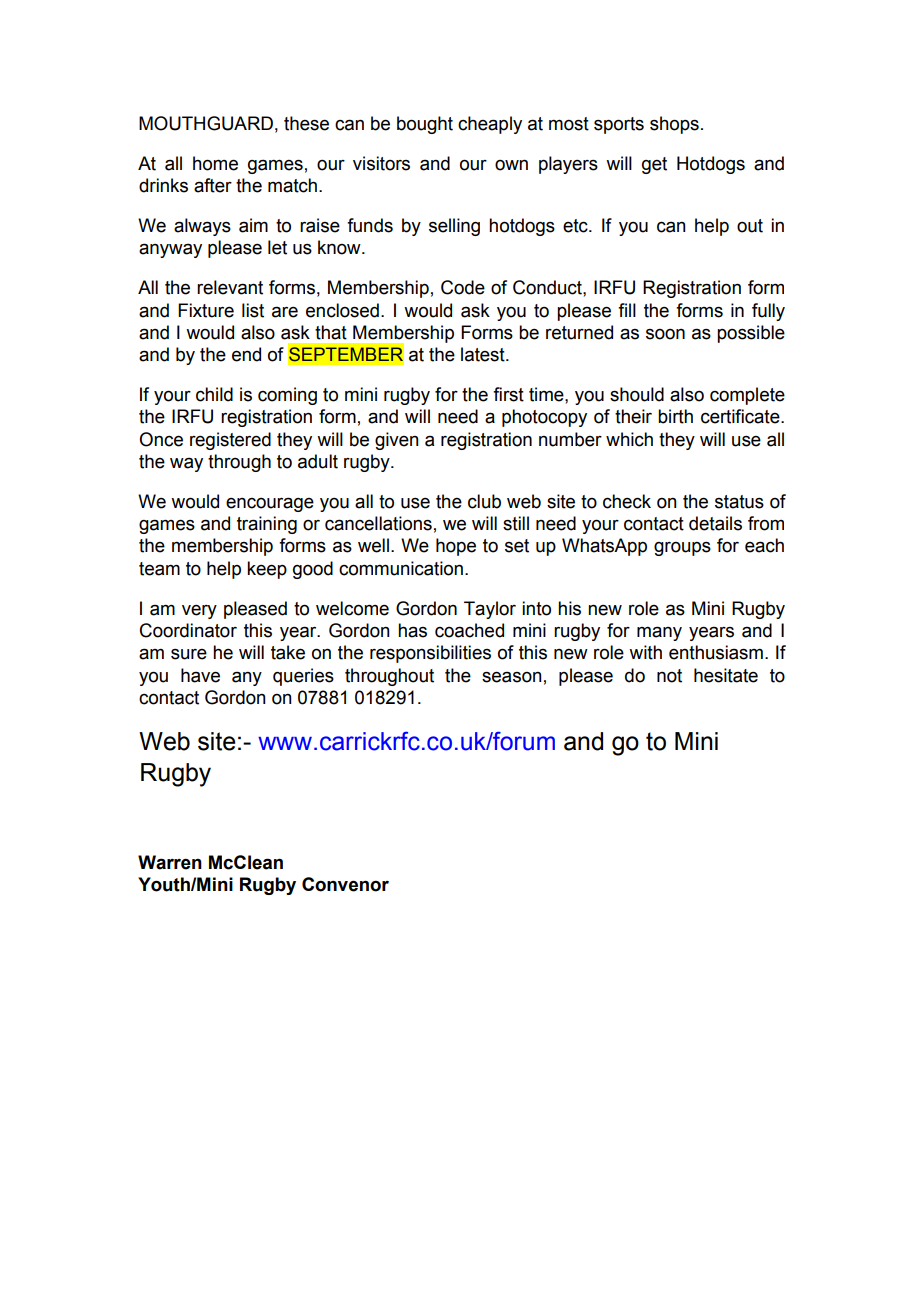 Image resolution: width=924 pixels, height=1307 pixels. I want to click on many, so click(659, 633).
